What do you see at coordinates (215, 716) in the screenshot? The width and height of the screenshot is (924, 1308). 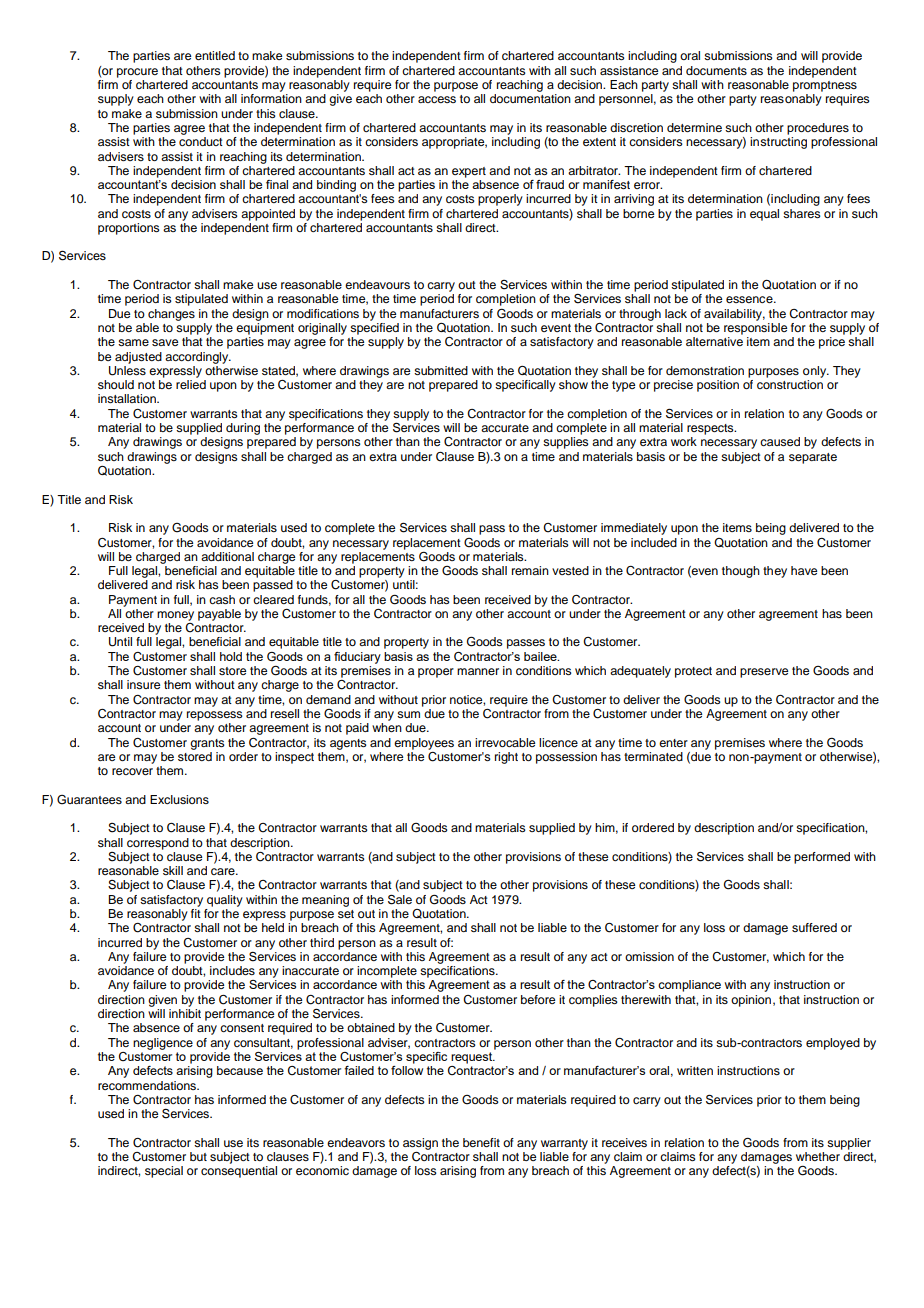 I see `repossess` at bounding box center [215, 716].
